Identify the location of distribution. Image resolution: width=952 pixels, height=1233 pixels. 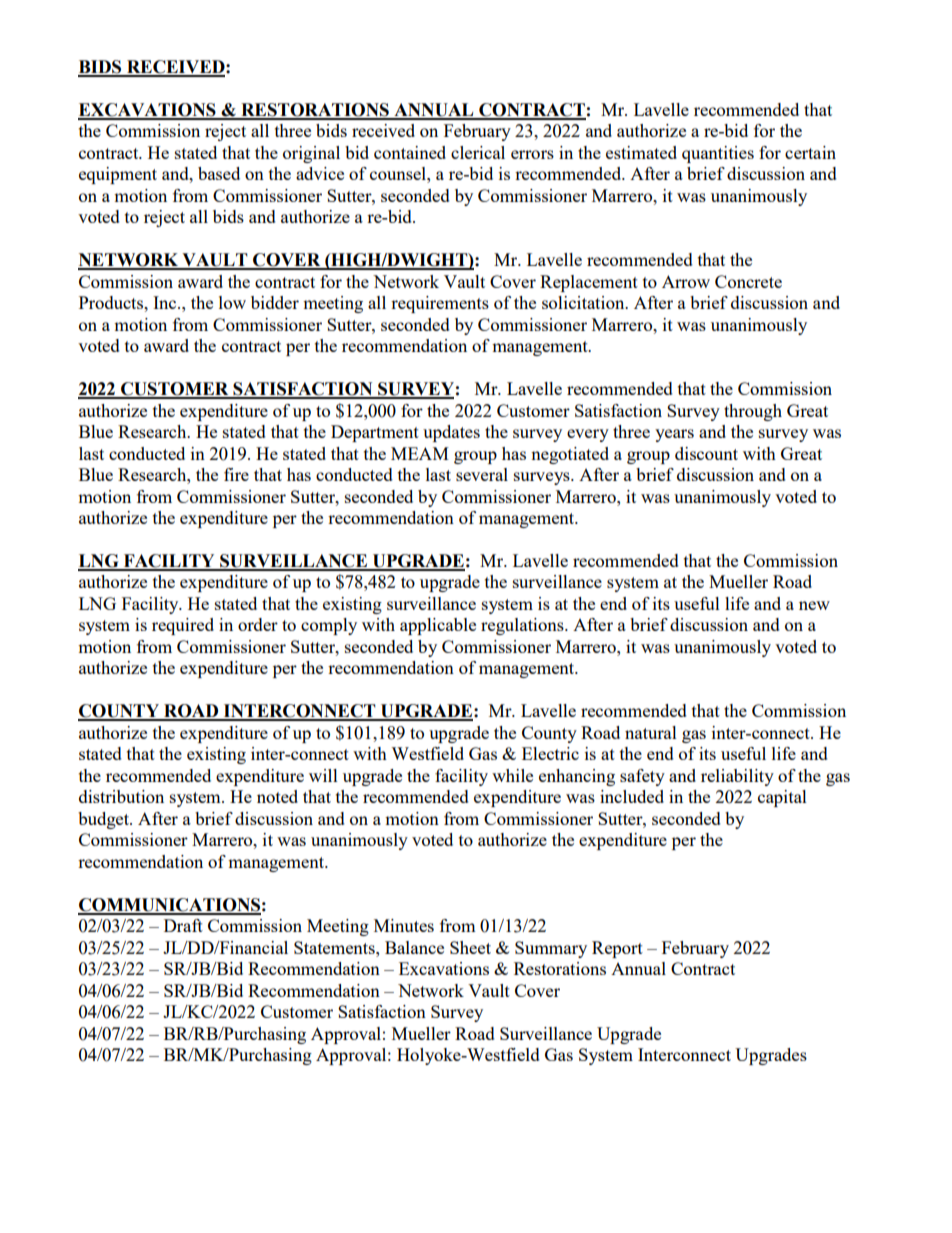
(121, 796).
